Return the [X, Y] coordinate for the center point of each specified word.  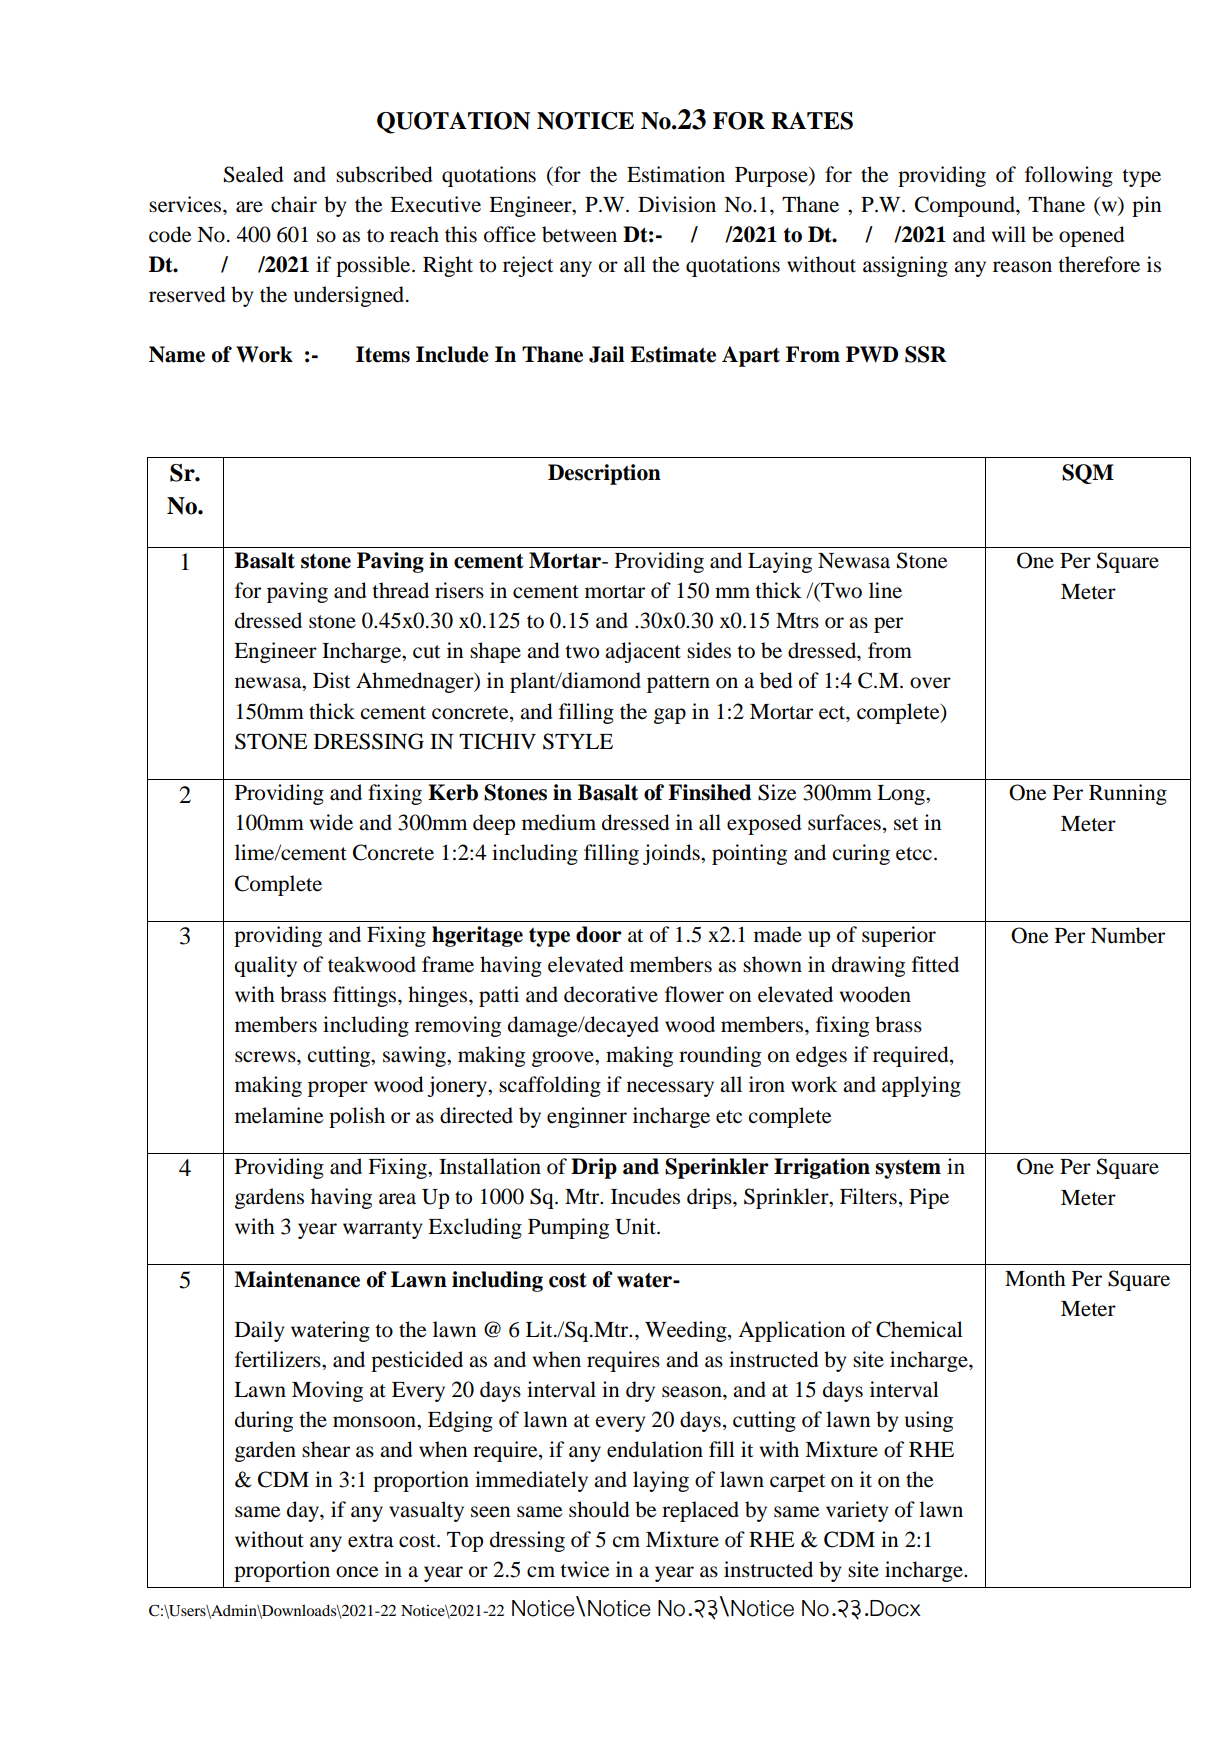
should [599, 1509]
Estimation [676, 174]
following [1069, 176]
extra [370, 1541]
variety [857, 1511]
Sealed [254, 174]
